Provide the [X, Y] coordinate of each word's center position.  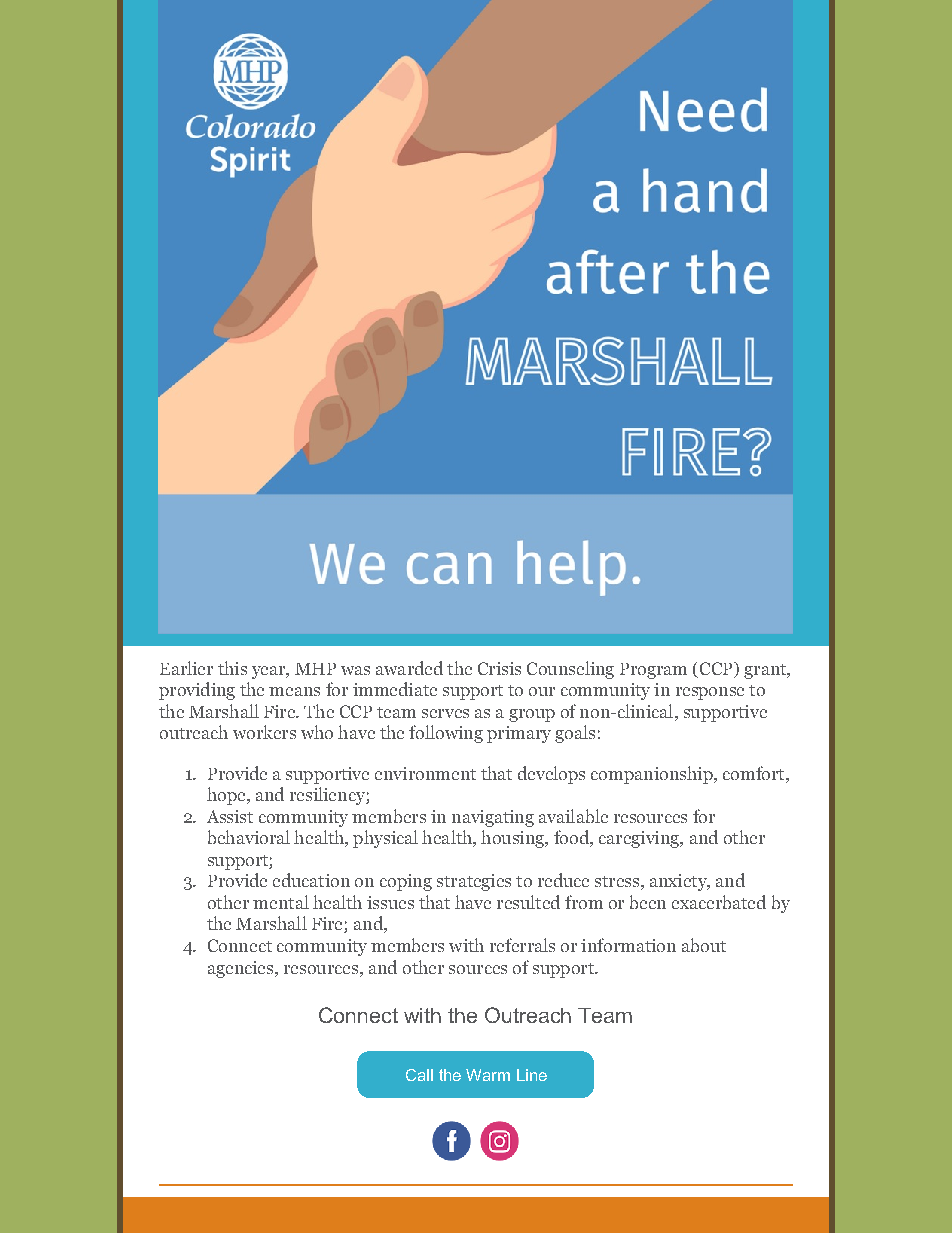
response [710, 693]
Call [419, 1075]
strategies [474, 882]
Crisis [499, 668]
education [311, 880]
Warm [488, 1075]
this [232, 668]
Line [532, 1075]
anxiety [679, 882]
